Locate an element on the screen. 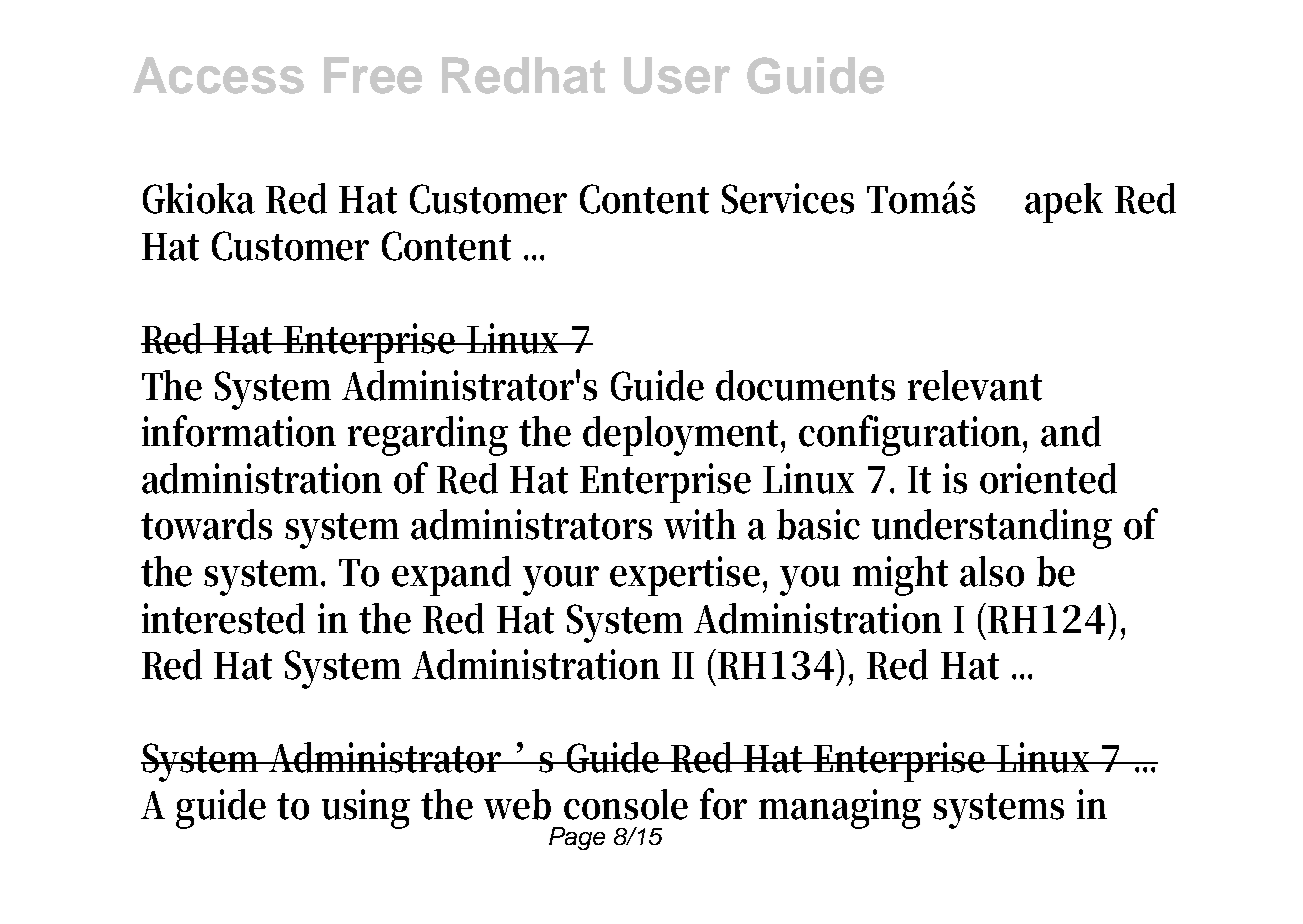 This screenshot has height=924, width=1303. using is located at coordinates (366, 809).
